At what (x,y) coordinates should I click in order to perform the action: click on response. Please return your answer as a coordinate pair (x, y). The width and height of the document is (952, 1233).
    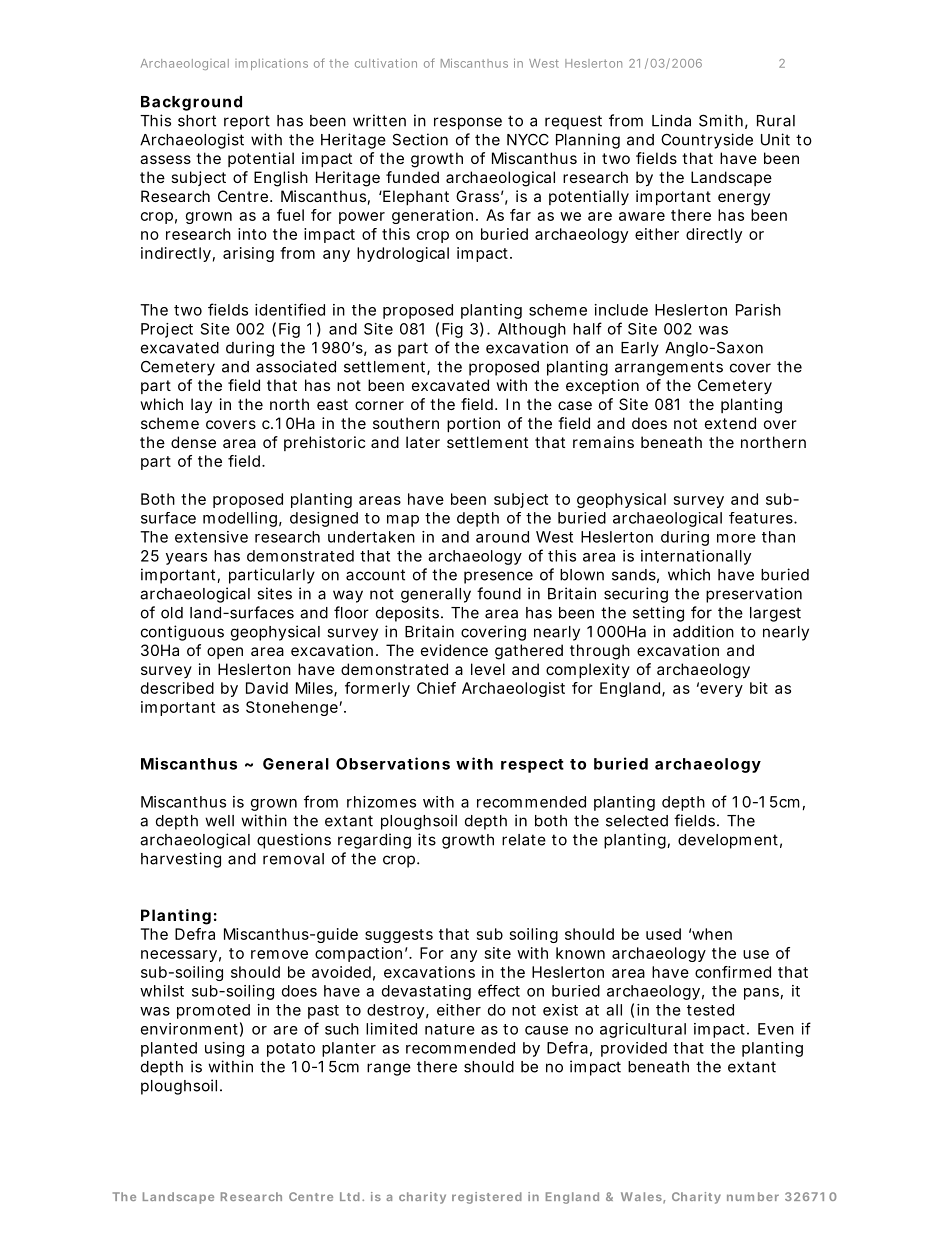
    Looking at the image, I should click on (468, 123).
